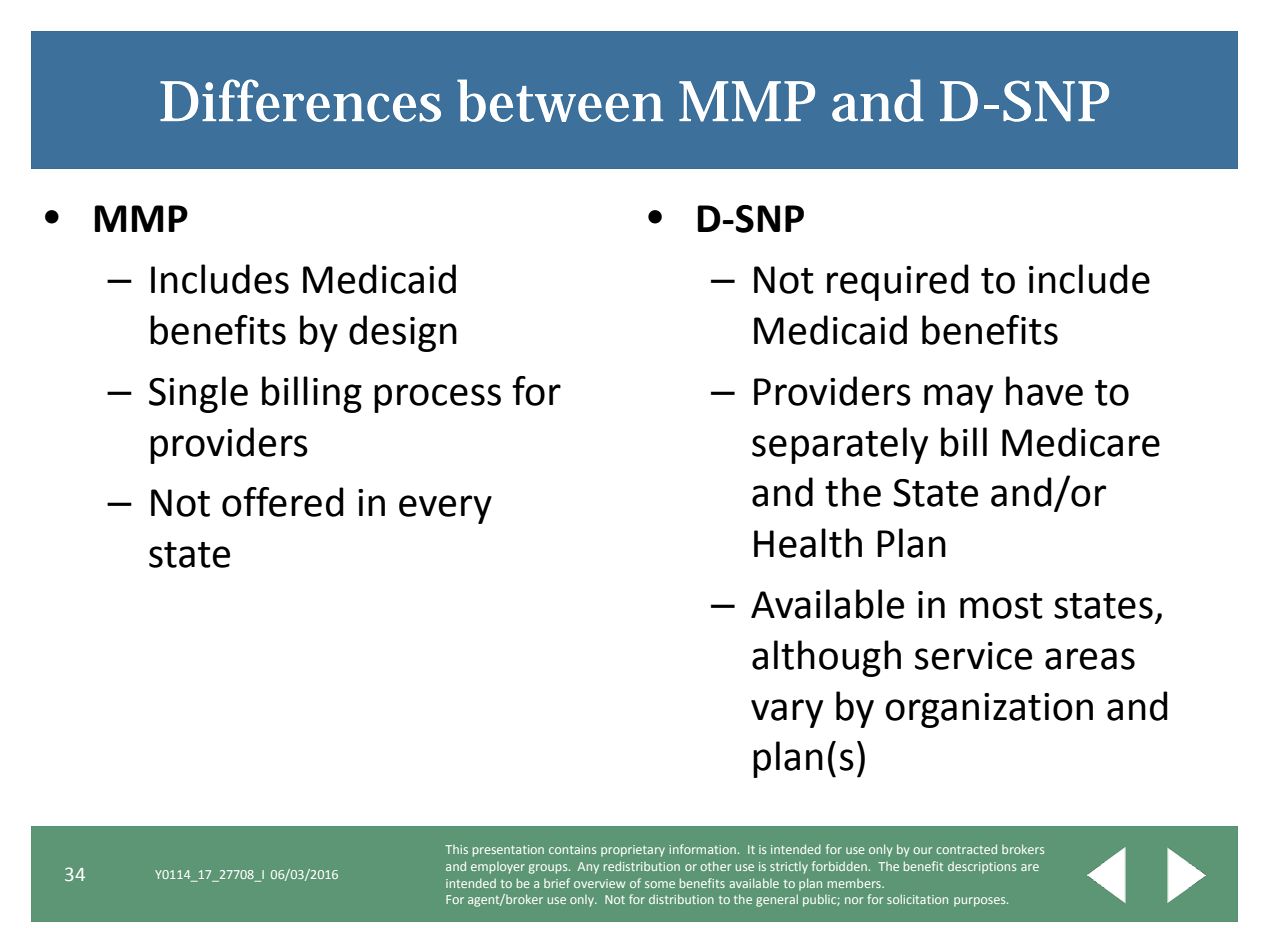 The width and height of the page is (1270, 952). I want to click on vary, so click(787, 713).
